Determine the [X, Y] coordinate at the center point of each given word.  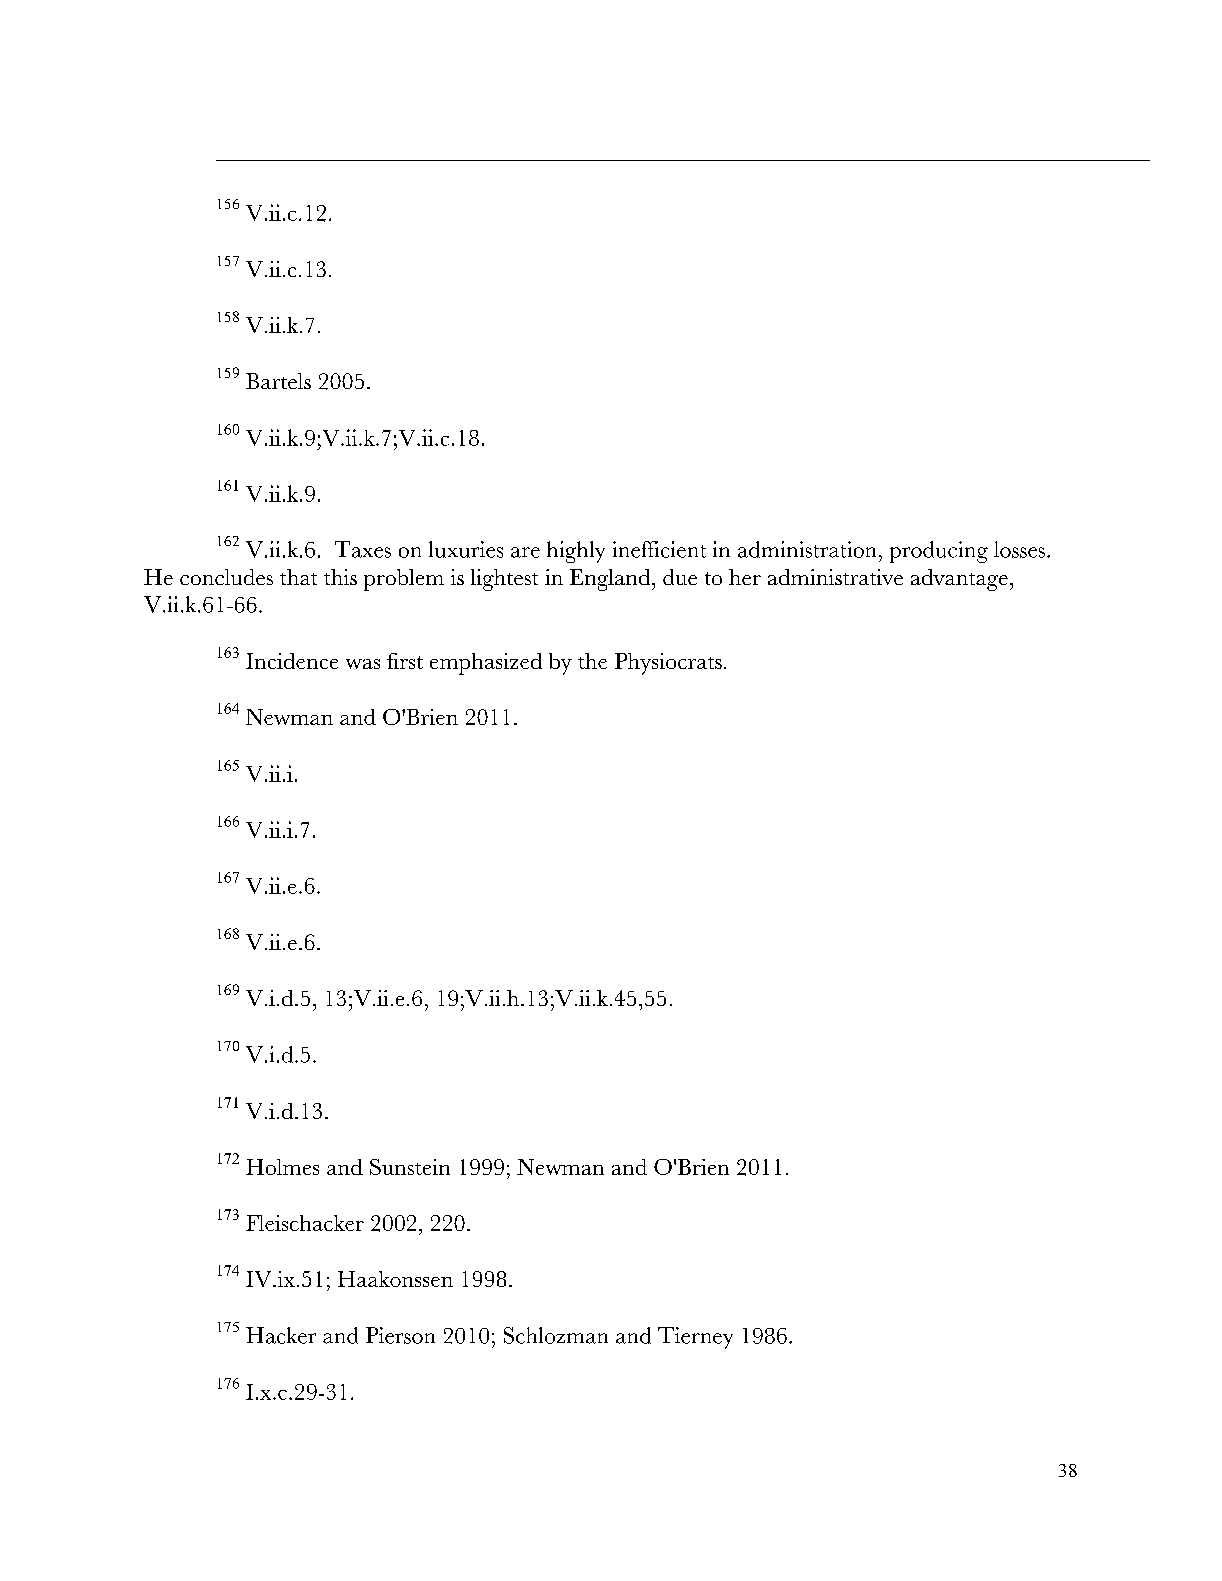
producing [939, 552]
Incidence [292, 661]
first [405, 661]
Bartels [278, 381]
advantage [959, 580]
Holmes [282, 1167]
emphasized [486, 664]
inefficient [659, 549]
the [592, 661]
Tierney [695, 1338]
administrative [835, 577]
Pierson [400, 1335]
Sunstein [410, 1167]
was [363, 664]
